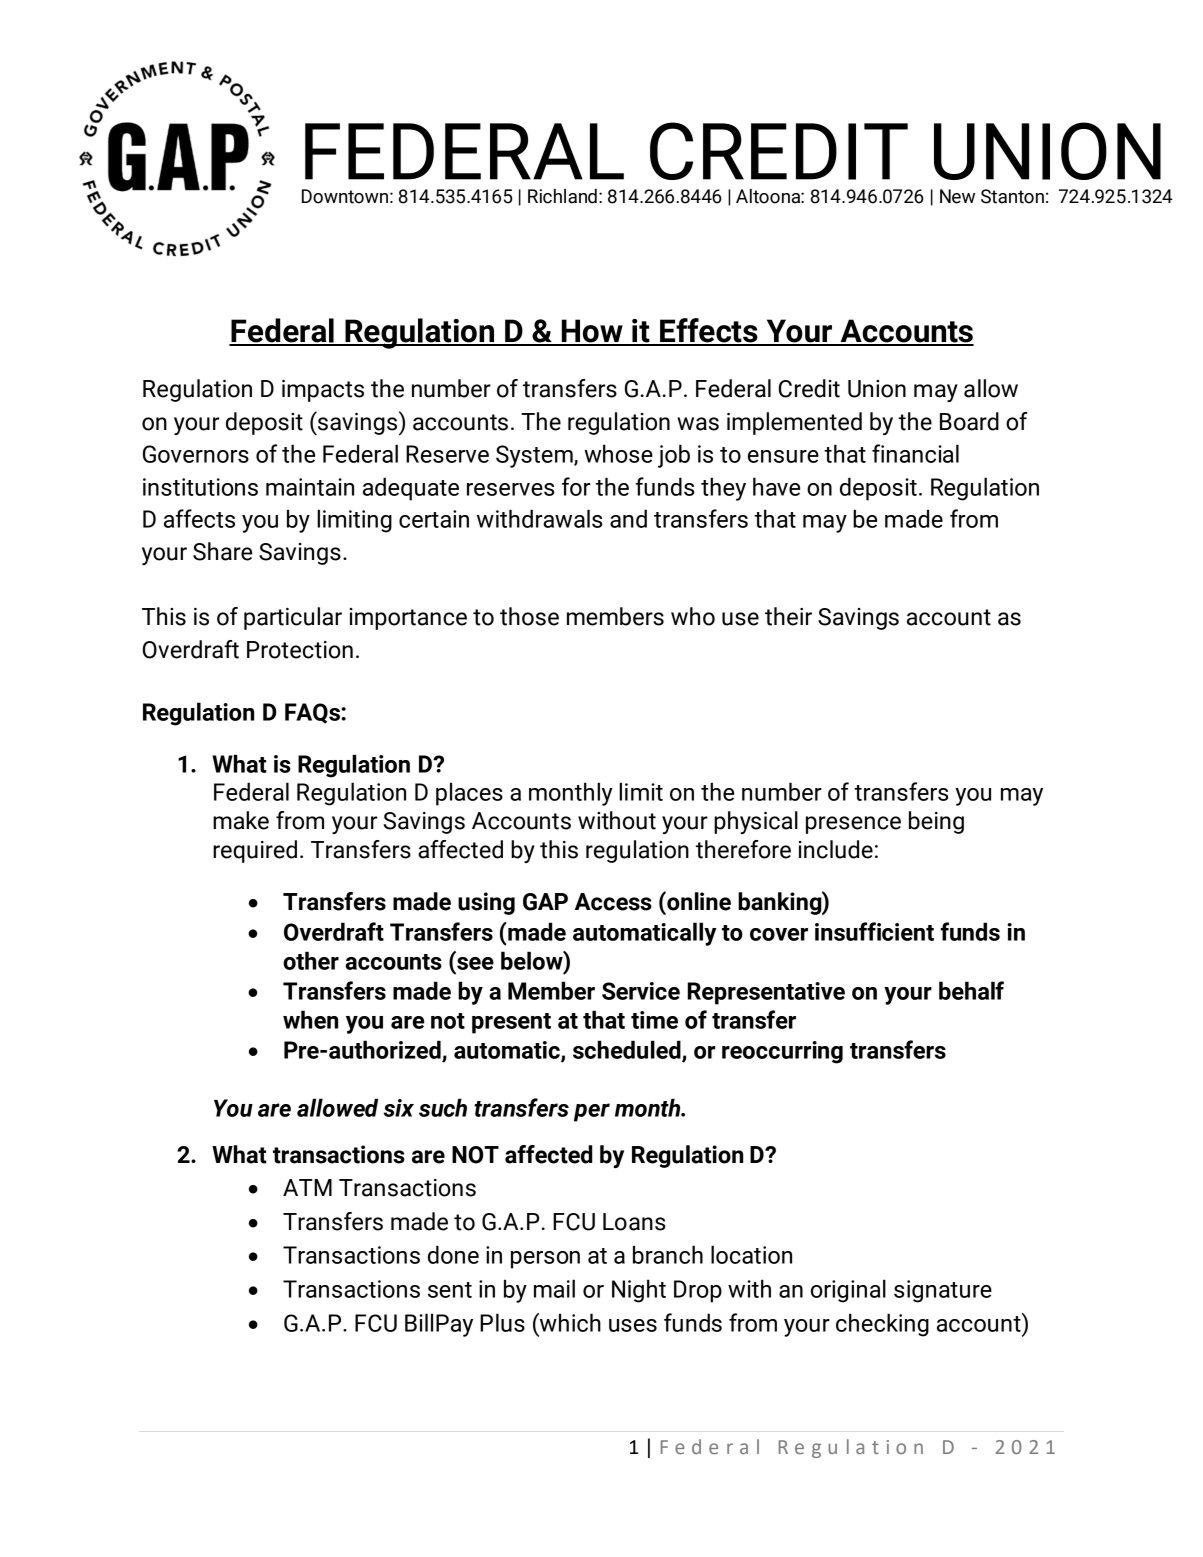  Describe the element at coordinates (323, 391) in the page. I see `impacts` at that location.
